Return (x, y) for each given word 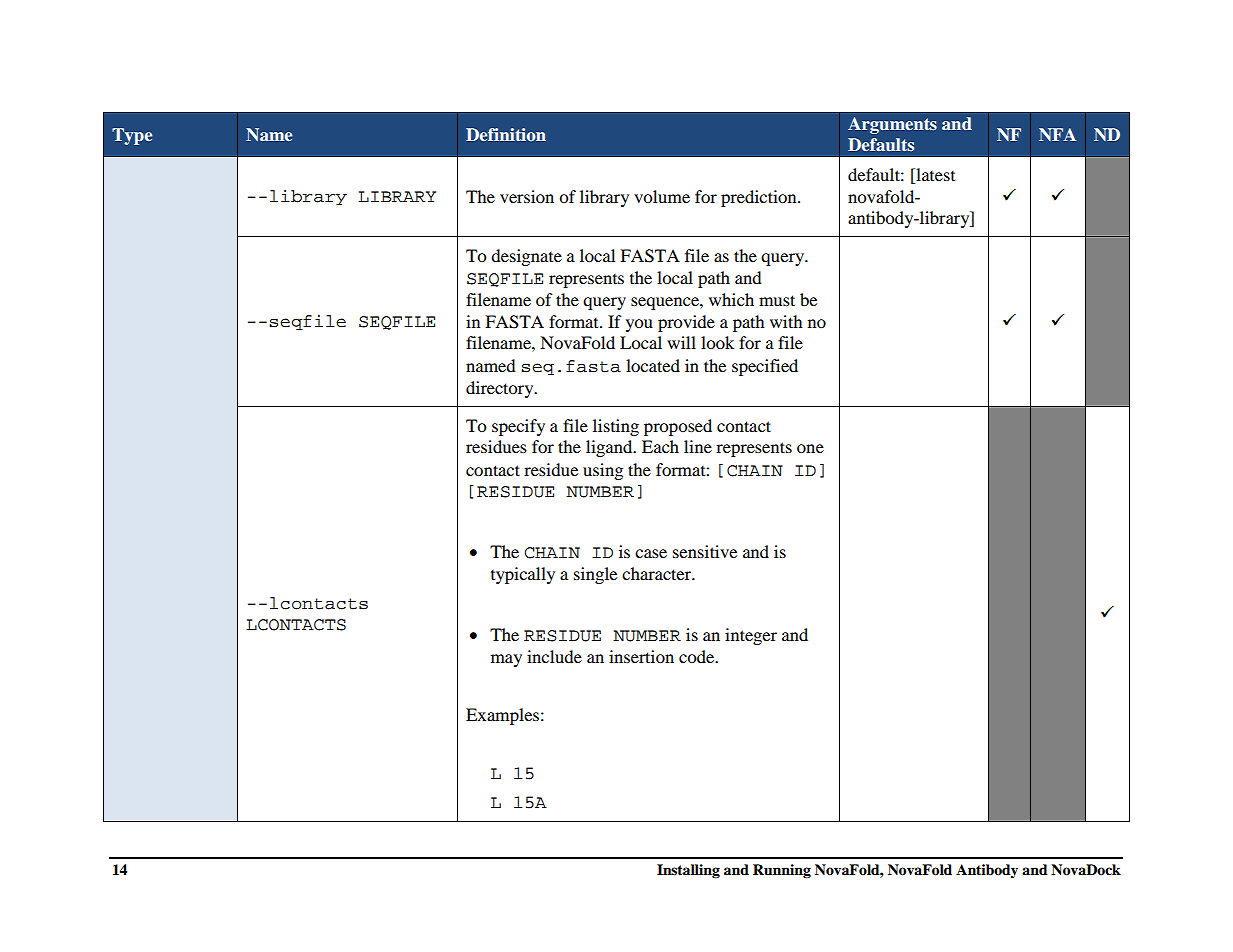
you (639, 325)
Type (132, 136)
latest (934, 176)
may (506, 660)
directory (501, 389)
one (810, 448)
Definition (506, 134)
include (554, 656)
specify (518, 427)
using (603, 471)
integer (751, 636)
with (786, 321)
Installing (688, 871)
